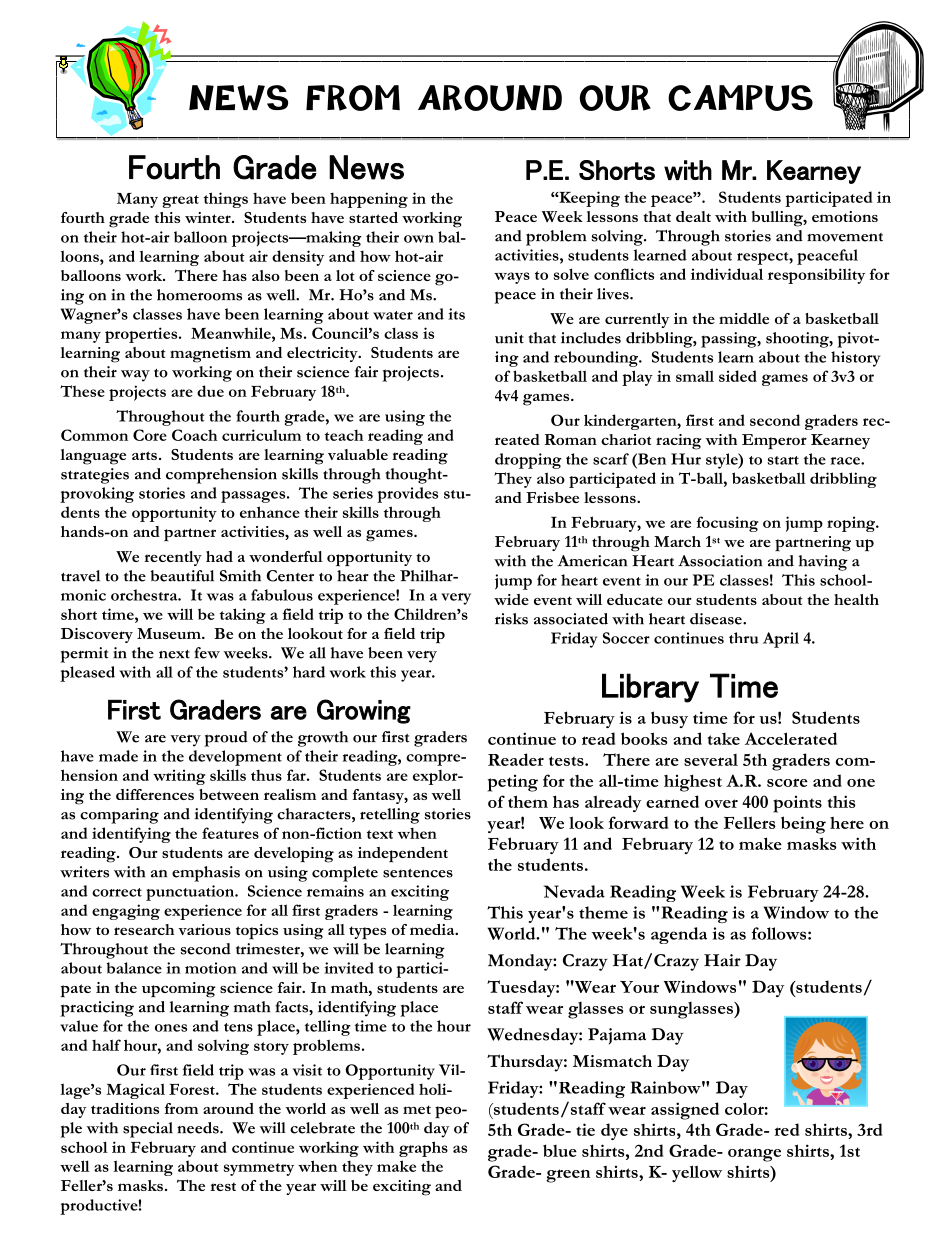 The image size is (952, 1233). Describe the element at coordinates (419, 239) in the image. I see `own` at that location.
